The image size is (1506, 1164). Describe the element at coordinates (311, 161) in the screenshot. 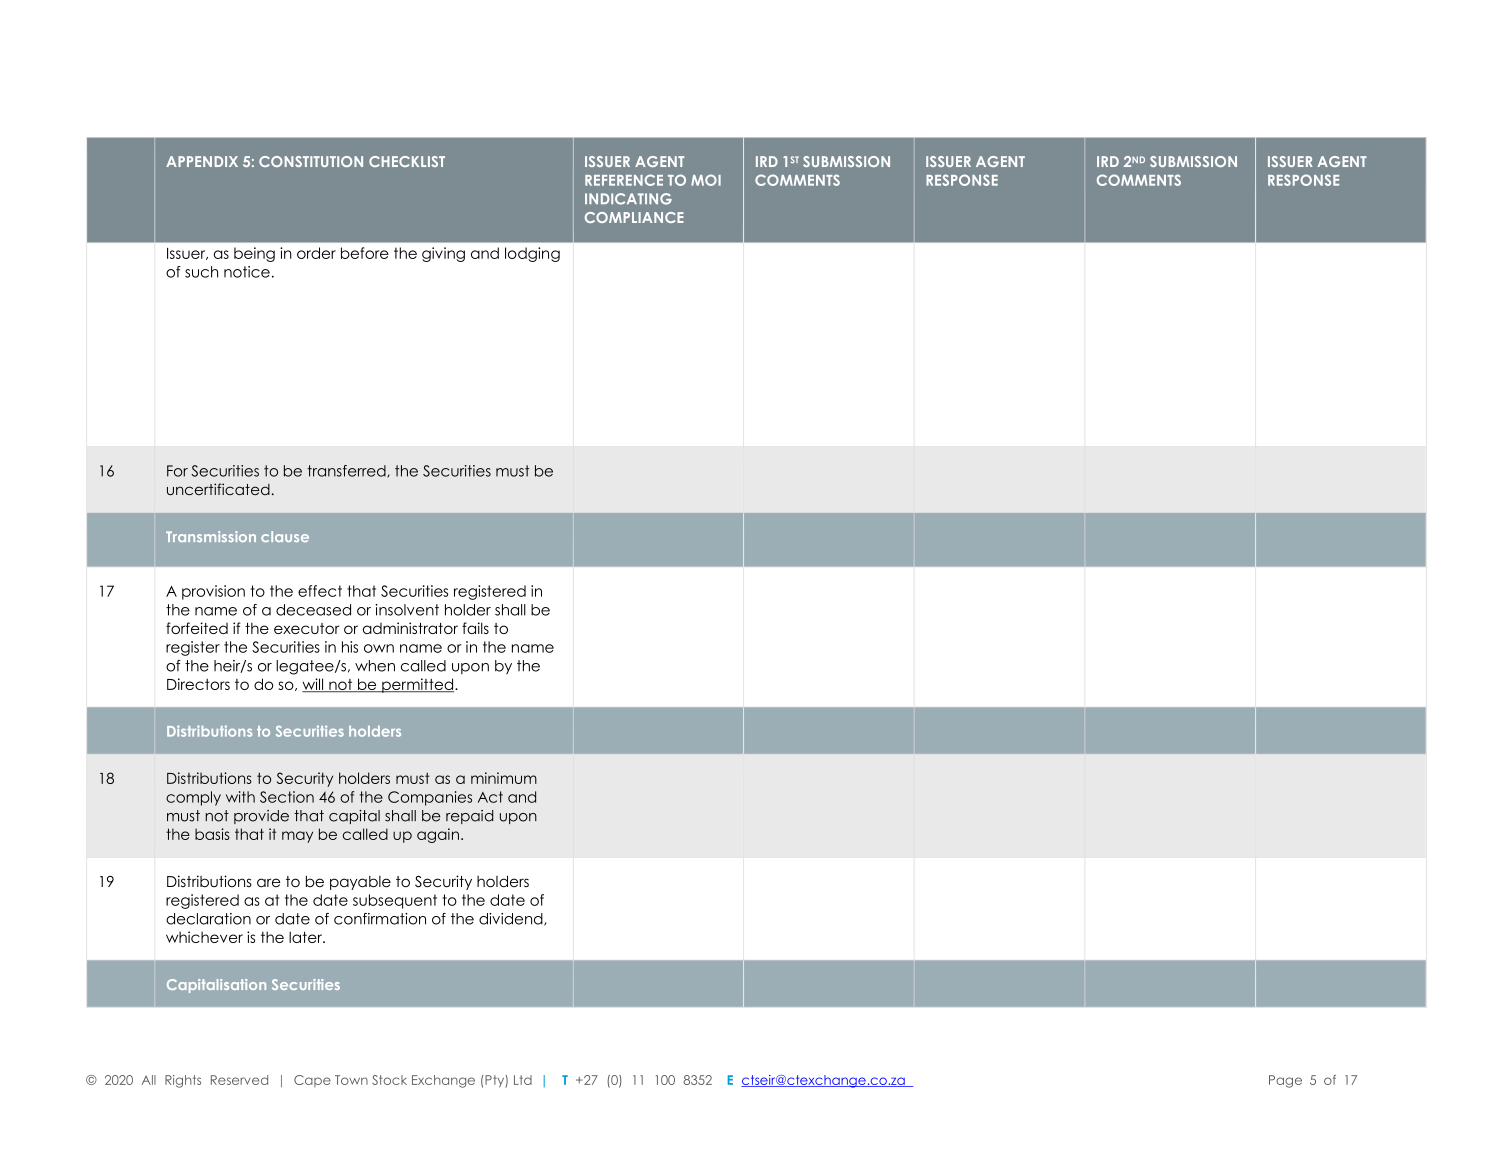

I see `CONSTITUTION` at that location.
